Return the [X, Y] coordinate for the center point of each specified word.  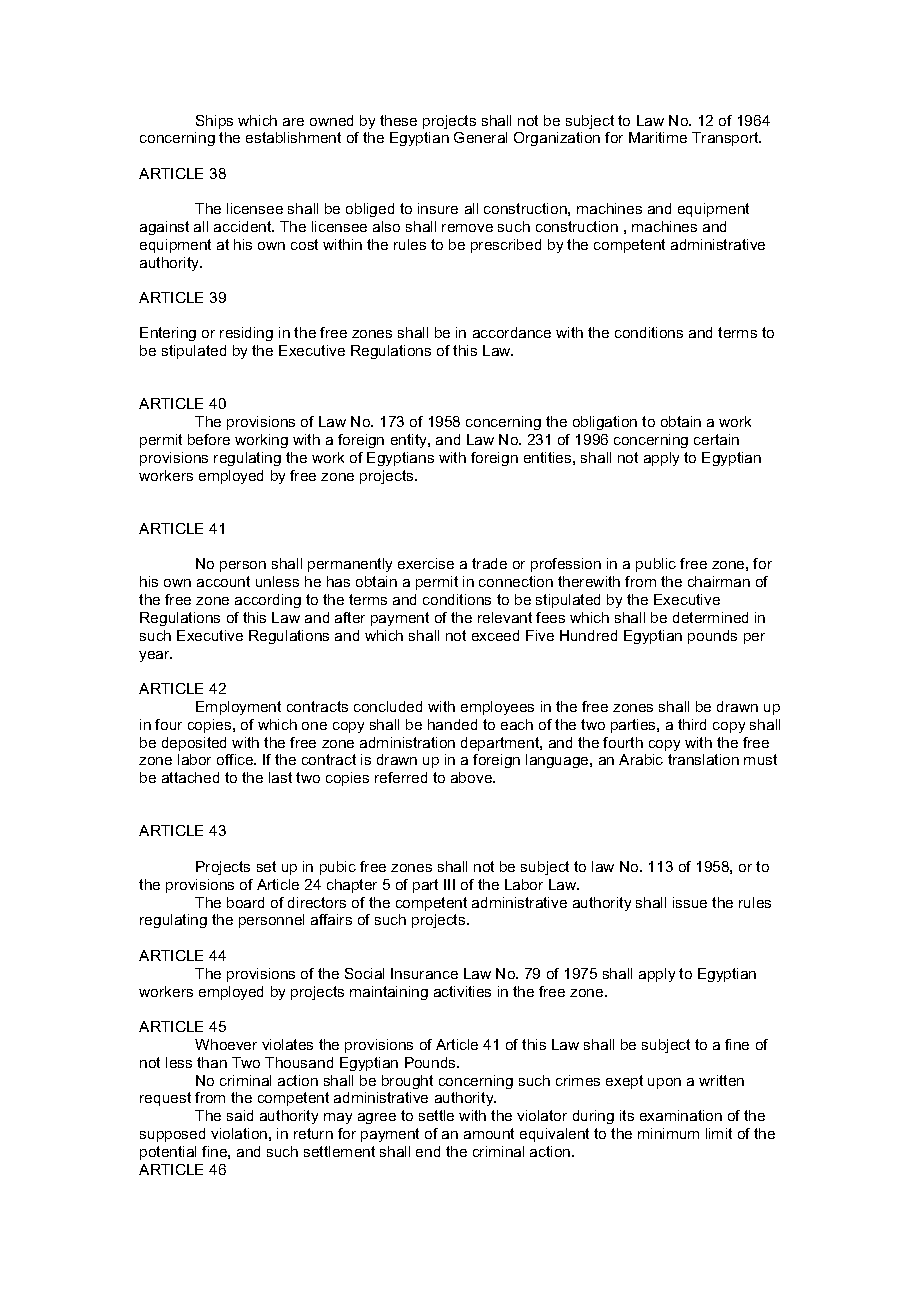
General [480, 137]
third [692, 724]
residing [246, 334]
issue [690, 902]
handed [452, 724]
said [240, 1115]
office [236, 759]
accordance [512, 332]
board [245, 902]
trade [489, 563]
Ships [214, 122]
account [223, 581]
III [449, 884]
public [656, 565]
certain [716, 439]
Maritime [658, 137]
